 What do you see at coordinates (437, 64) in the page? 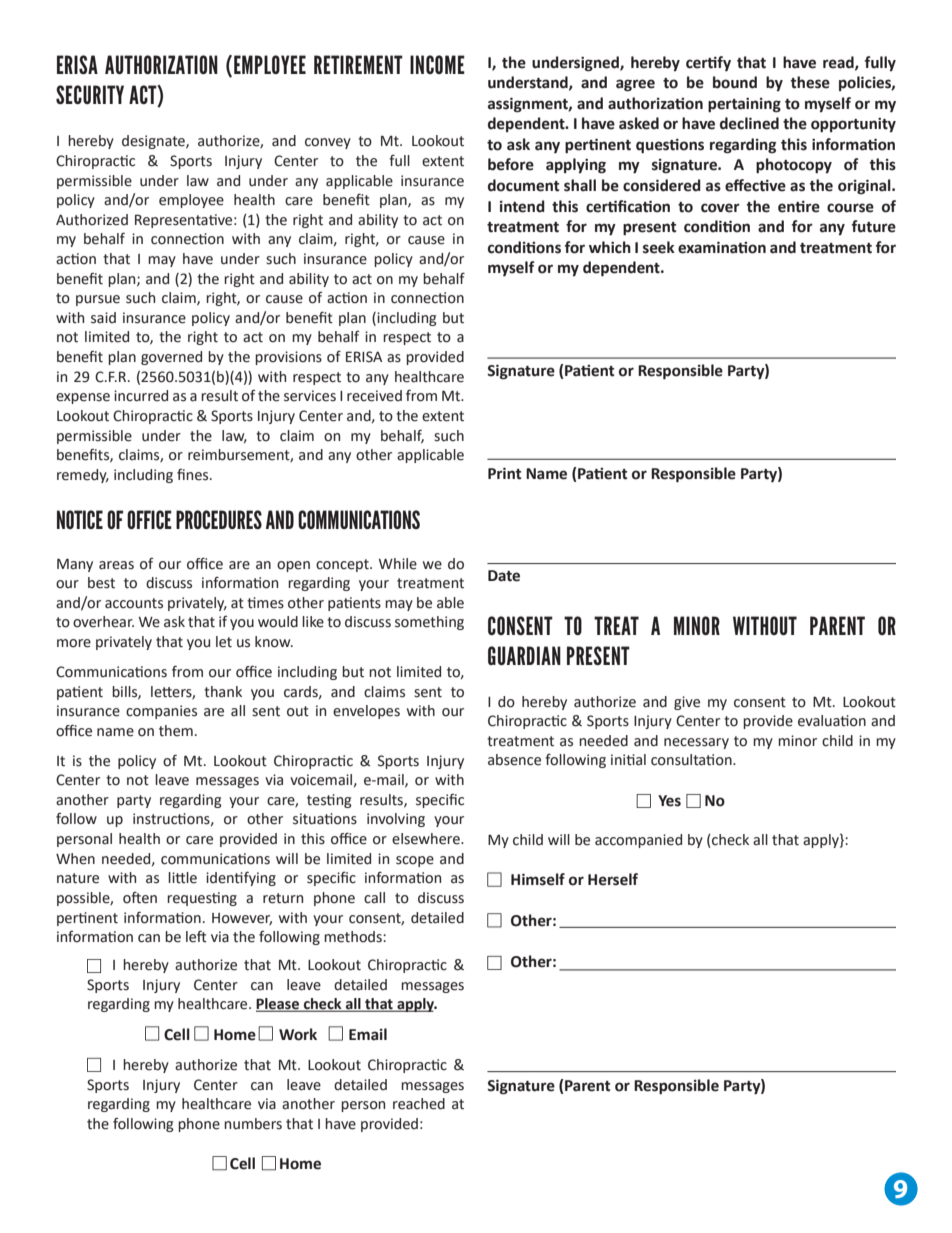
I see `INCOME` at bounding box center [437, 64].
